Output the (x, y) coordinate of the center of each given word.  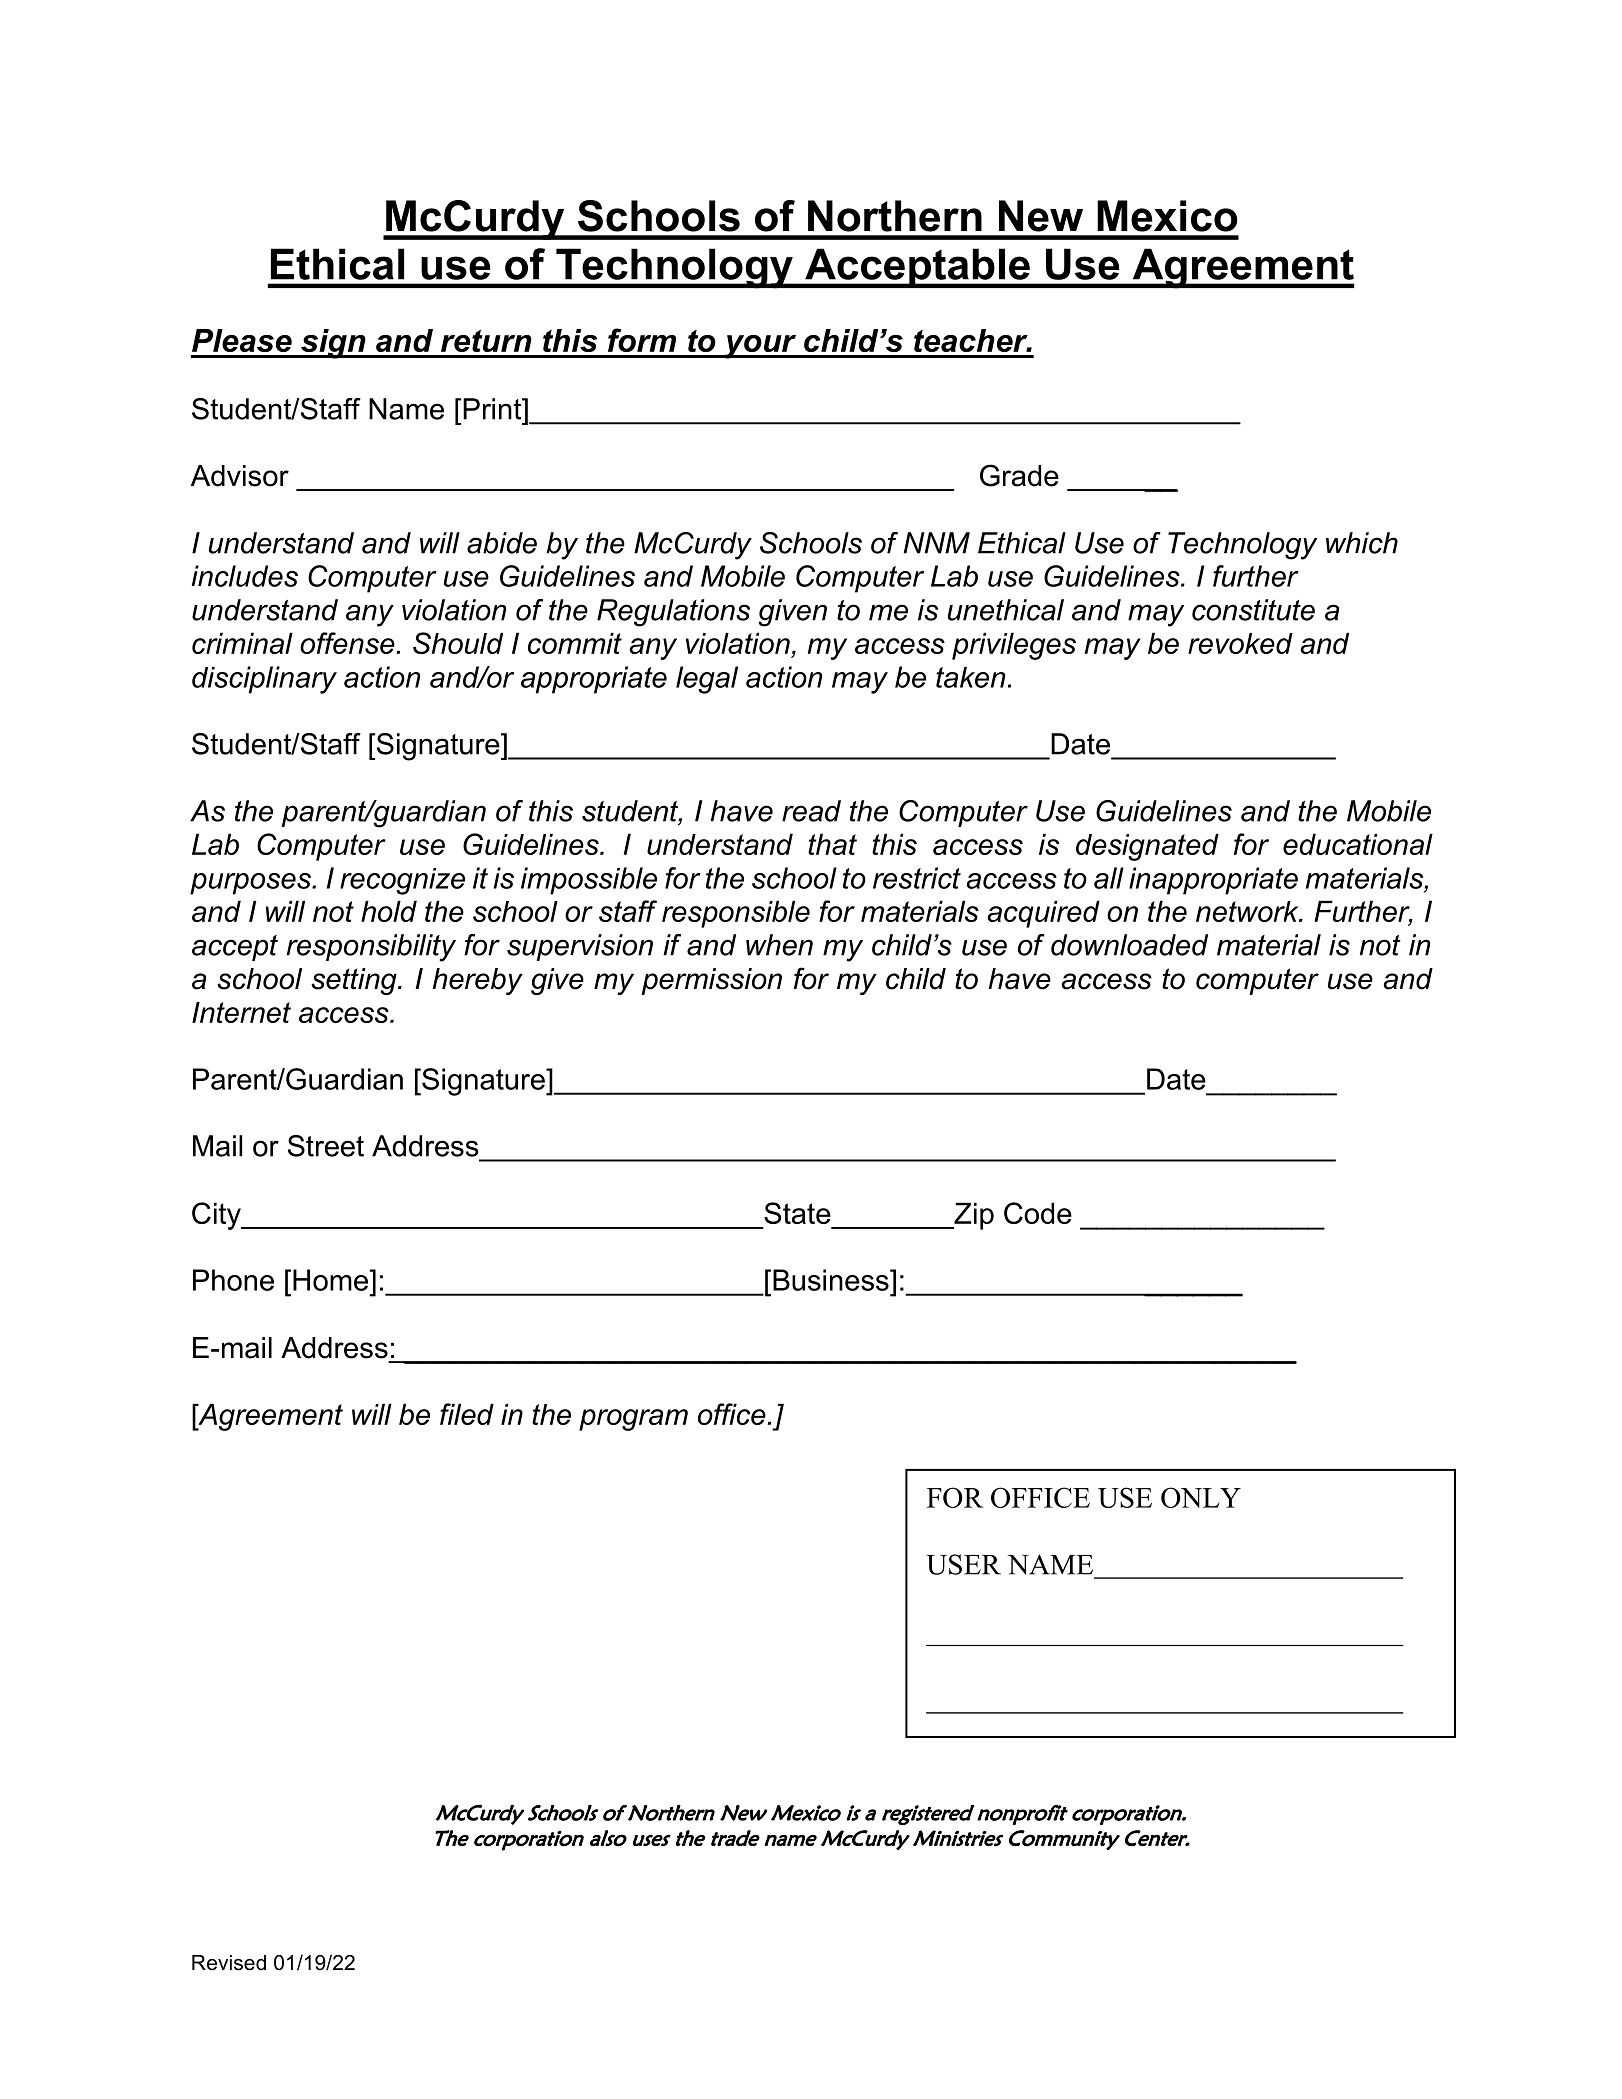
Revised (229, 1963)
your (760, 347)
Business (832, 1280)
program (633, 1420)
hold (389, 911)
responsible (736, 914)
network (1248, 911)
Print (493, 409)
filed (467, 1414)
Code (1038, 1213)
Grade (1019, 475)
